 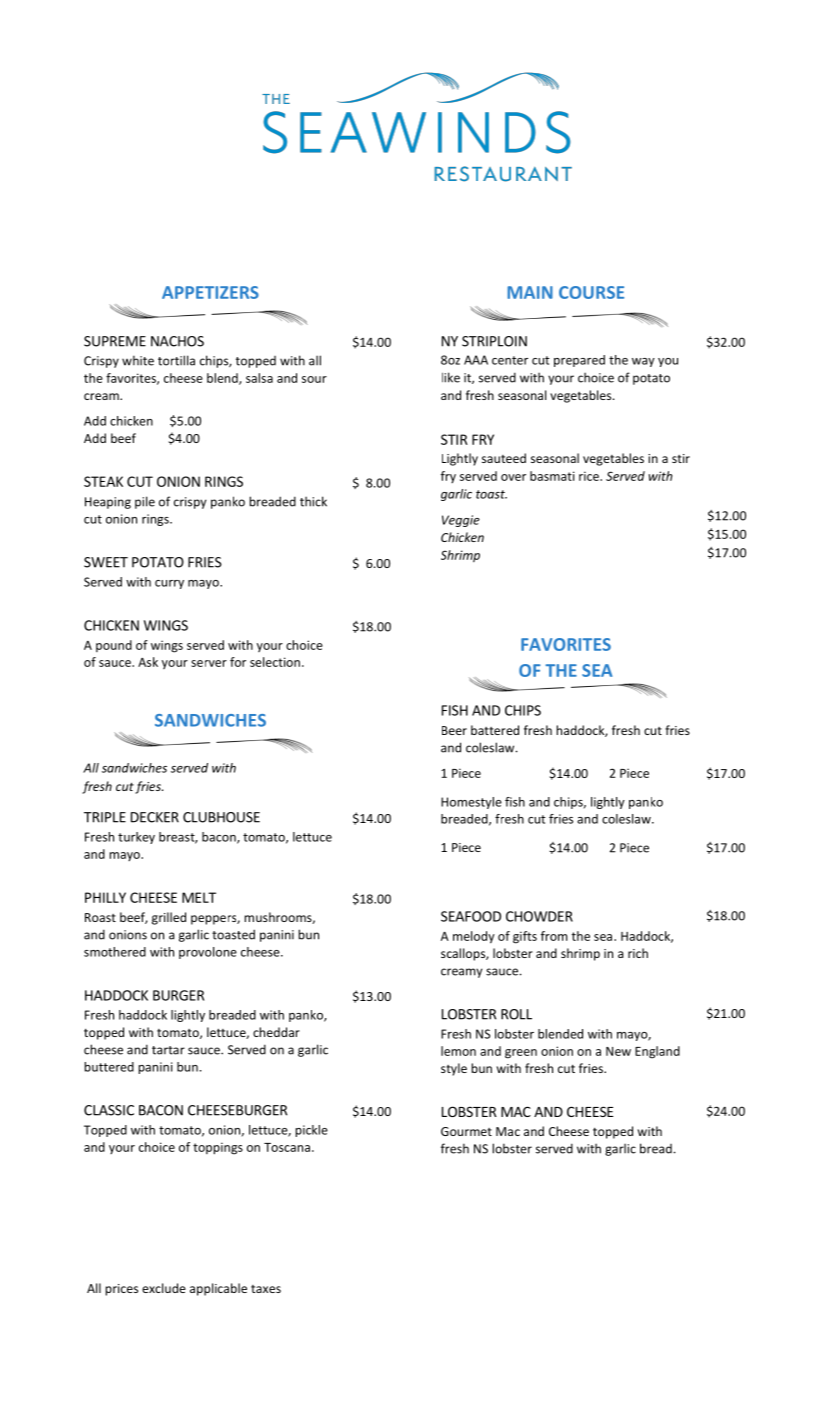 What do you see at coordinates (168, 1050) in the document?
I see `tartar` at bounding box center [168, 1050].
